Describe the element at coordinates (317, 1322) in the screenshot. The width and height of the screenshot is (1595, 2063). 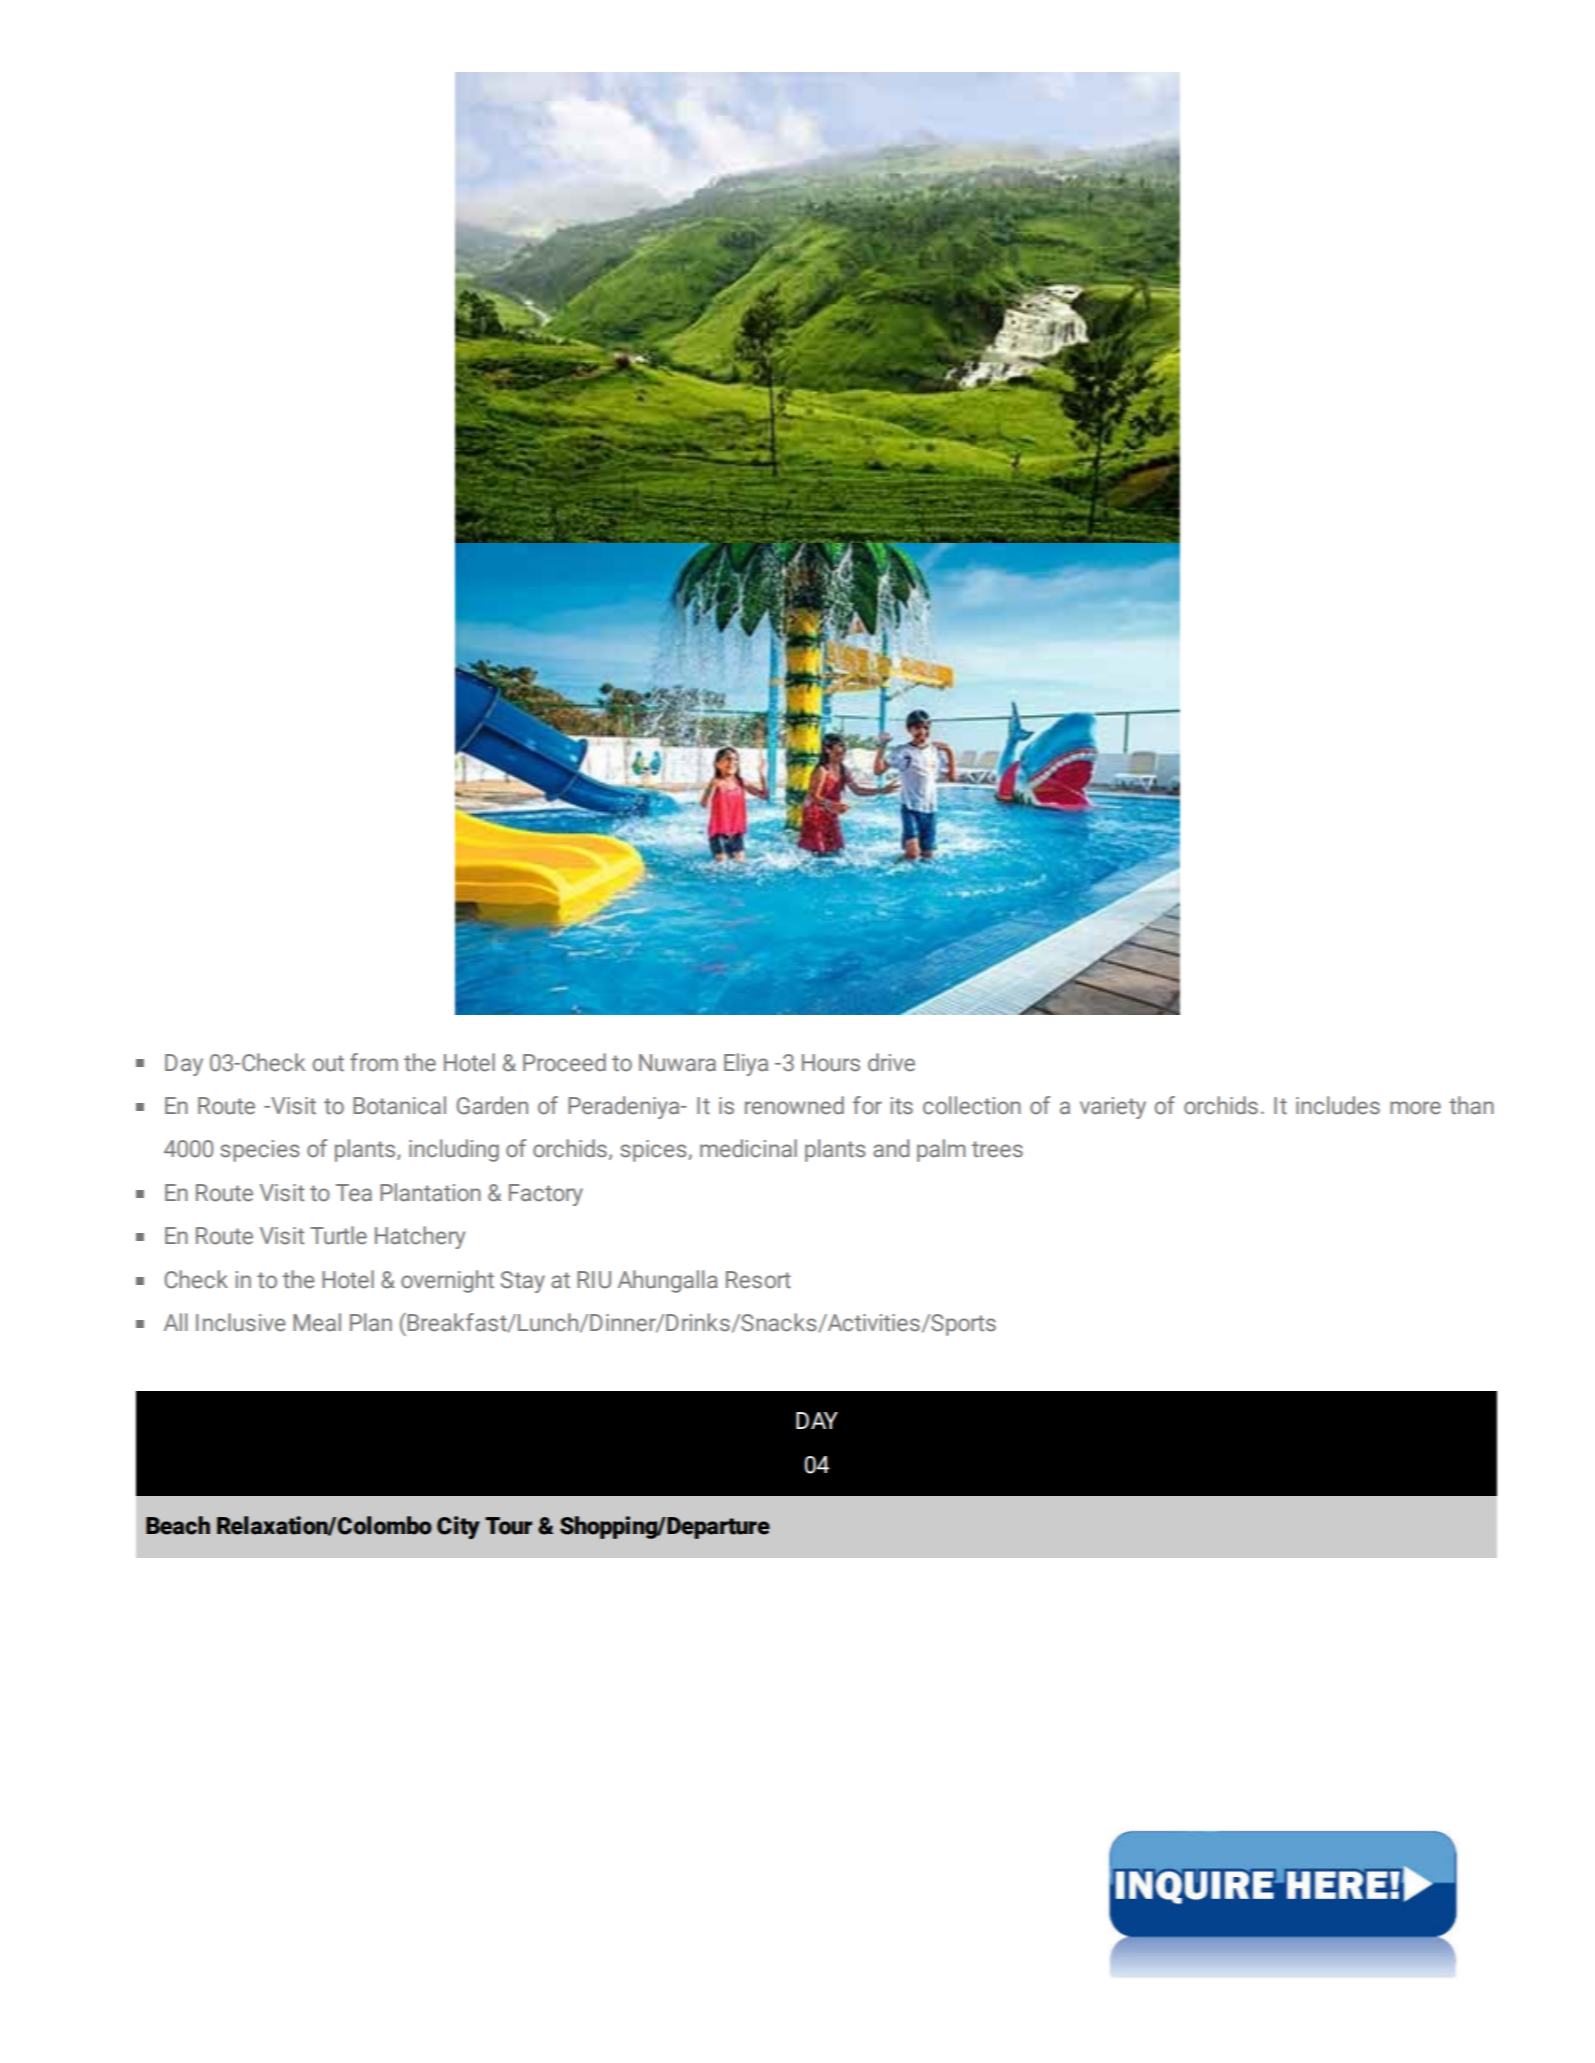
I see `Meal` at that location.
